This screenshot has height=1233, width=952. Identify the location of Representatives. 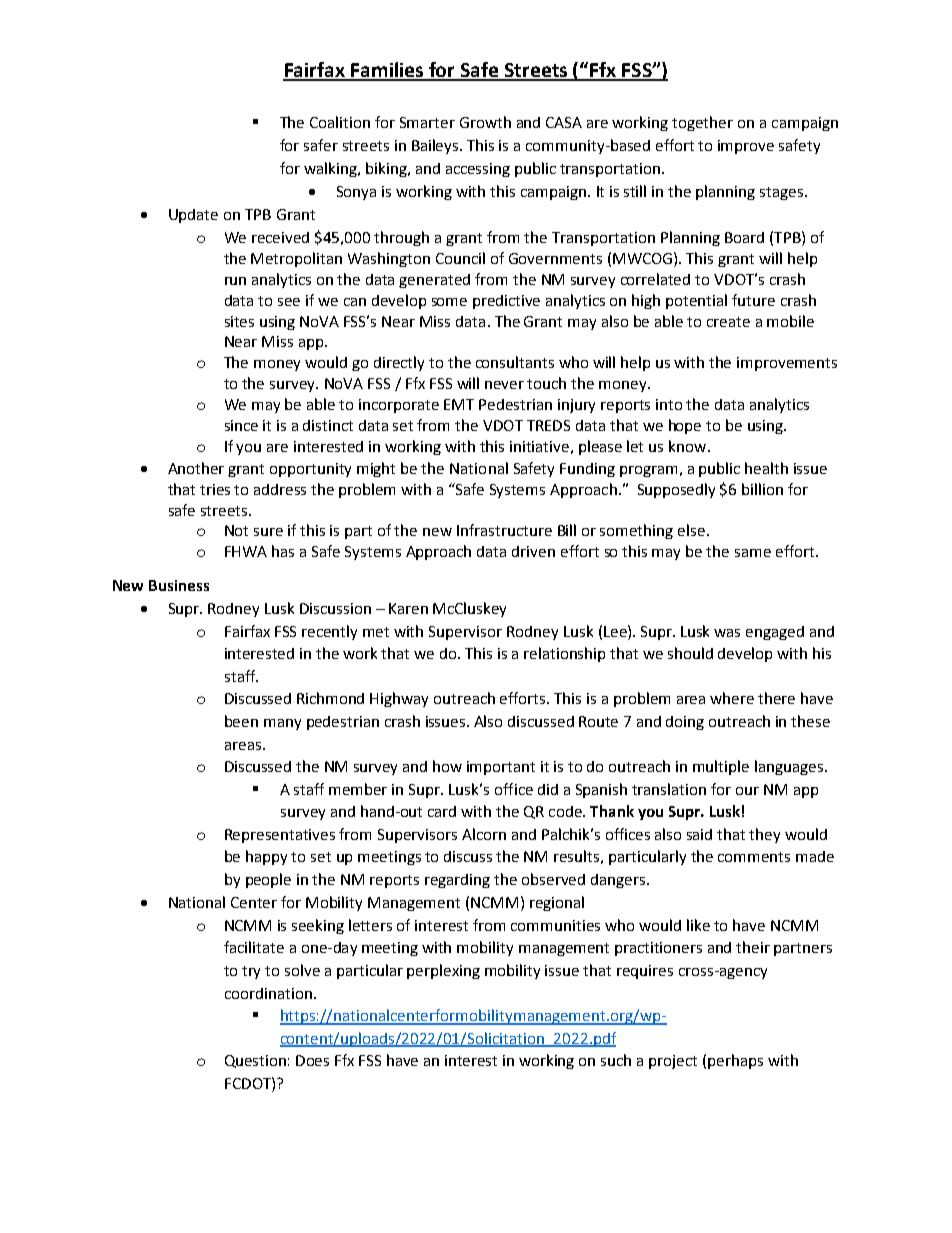
(280, 836).
